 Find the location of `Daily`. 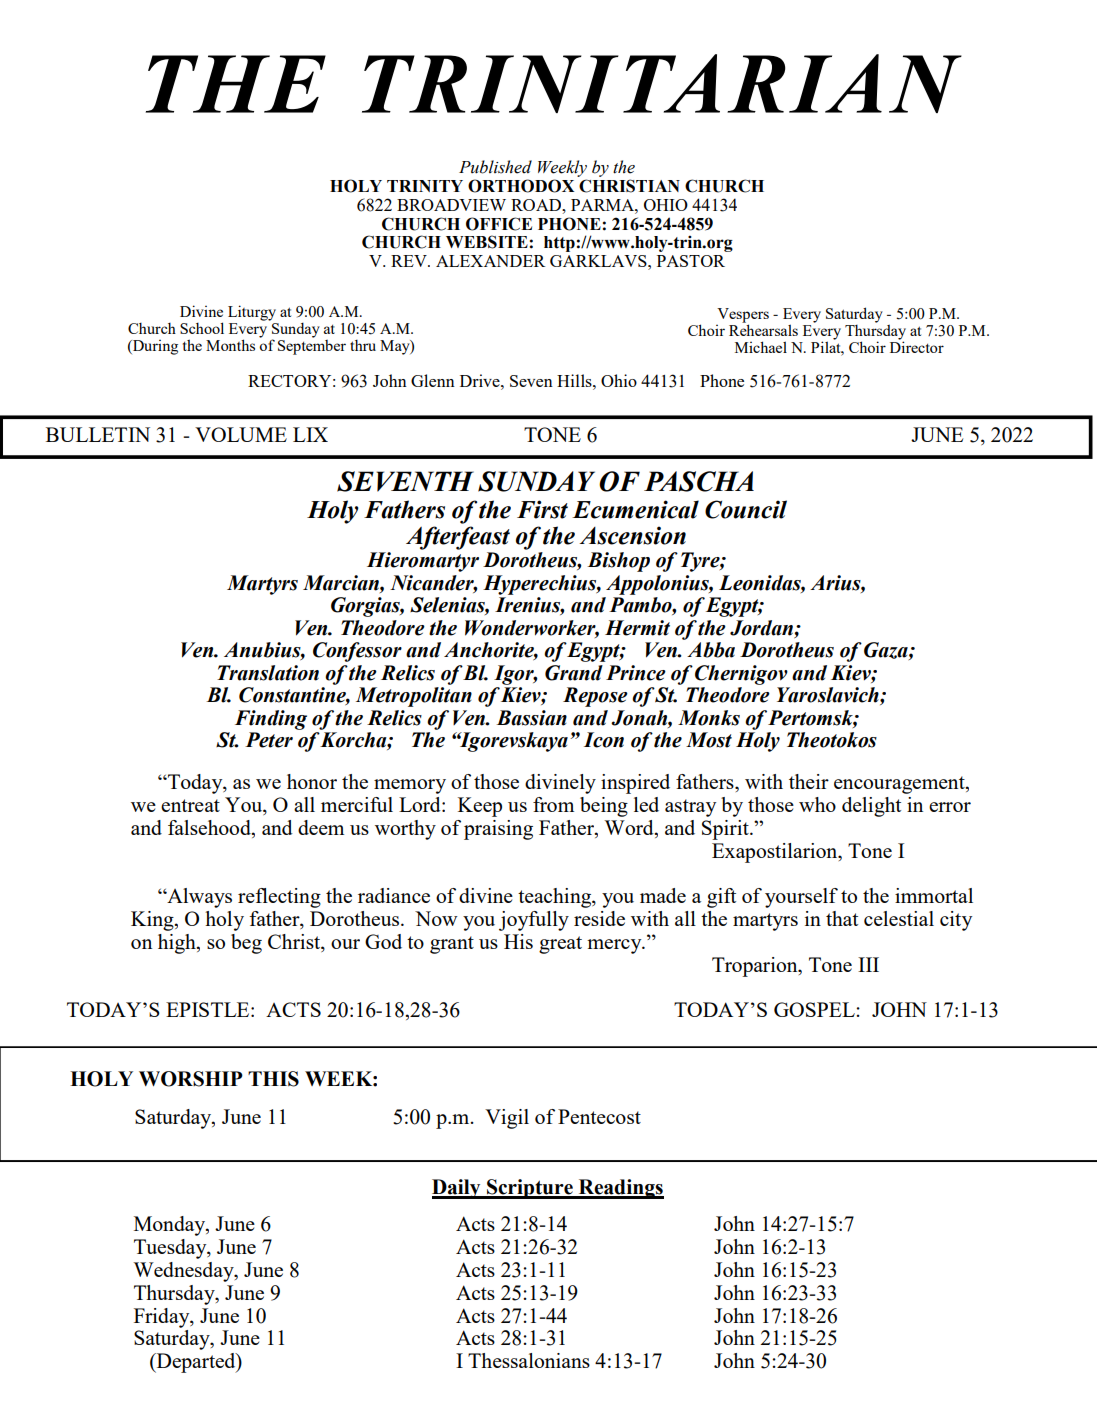

Daily is located at coordinates (457, 1189).
